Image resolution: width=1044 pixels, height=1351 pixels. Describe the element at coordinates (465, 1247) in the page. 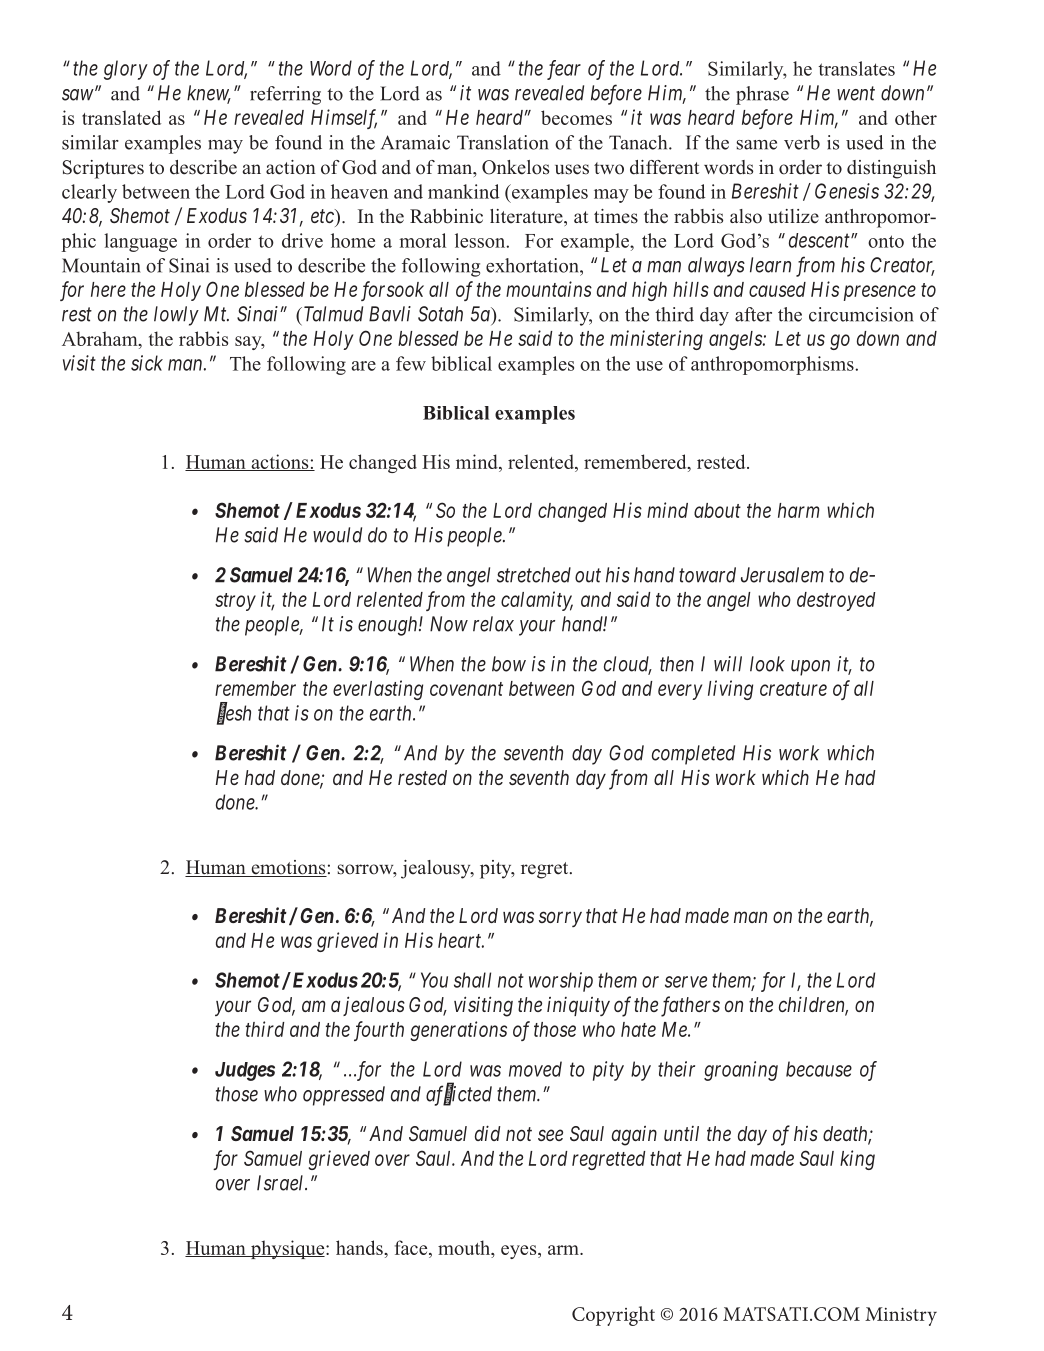

I see `mouth` at that location.
